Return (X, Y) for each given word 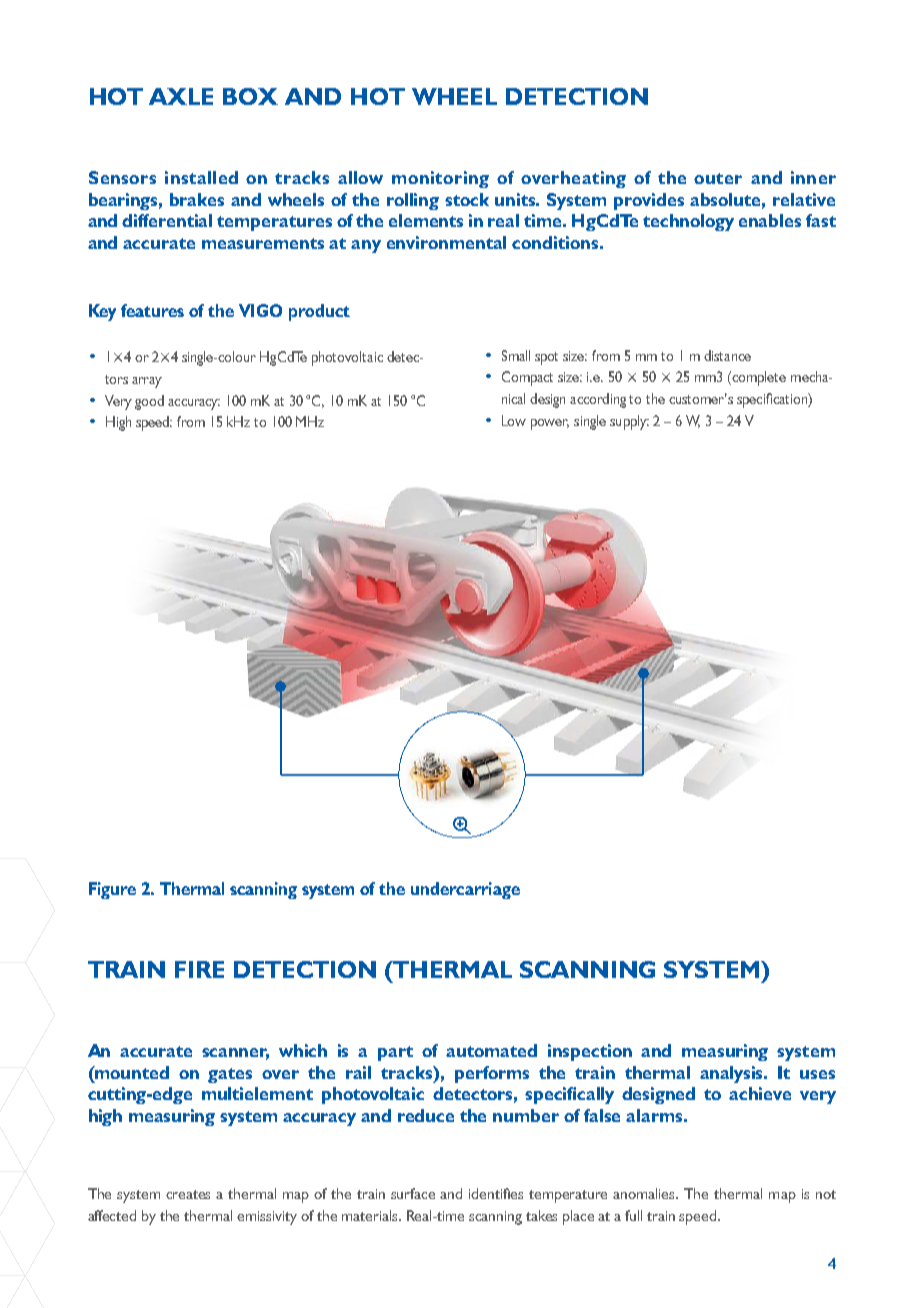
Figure (112, 890)
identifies (496, 1193)
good (149, 402)
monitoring (440, 179)
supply (629, 422)
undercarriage (465, 890)
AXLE (181, 96)
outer (718, 178)
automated (491, 1050)
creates (188, 1194)
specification (773, 400)
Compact (527, 378)
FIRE (199, 969)
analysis (733, 1074)
